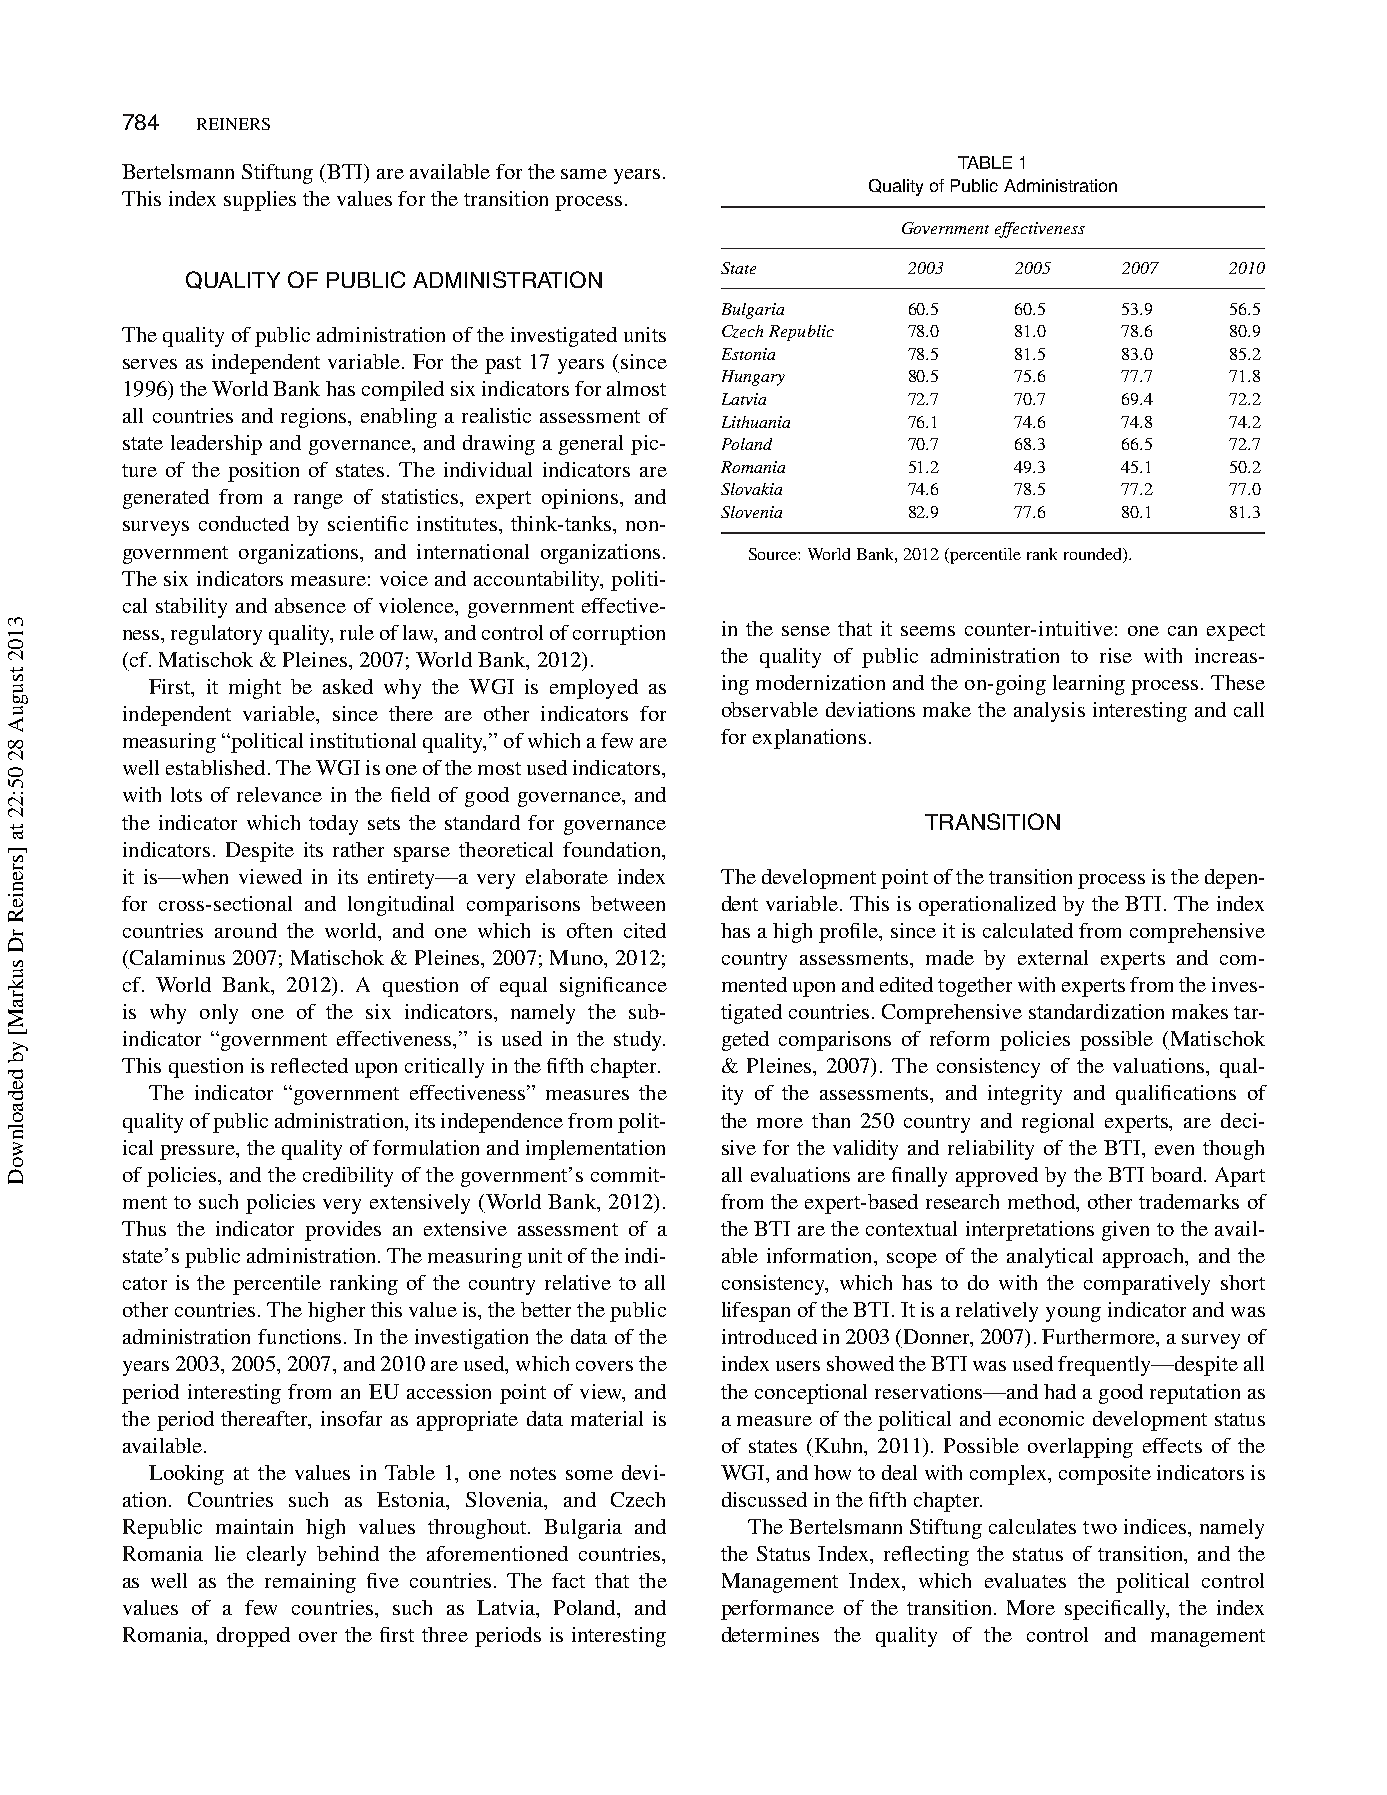 Image resolution: width=1387 pixels, height=1795 pixels. I want to click on same, so click(584, 174).
